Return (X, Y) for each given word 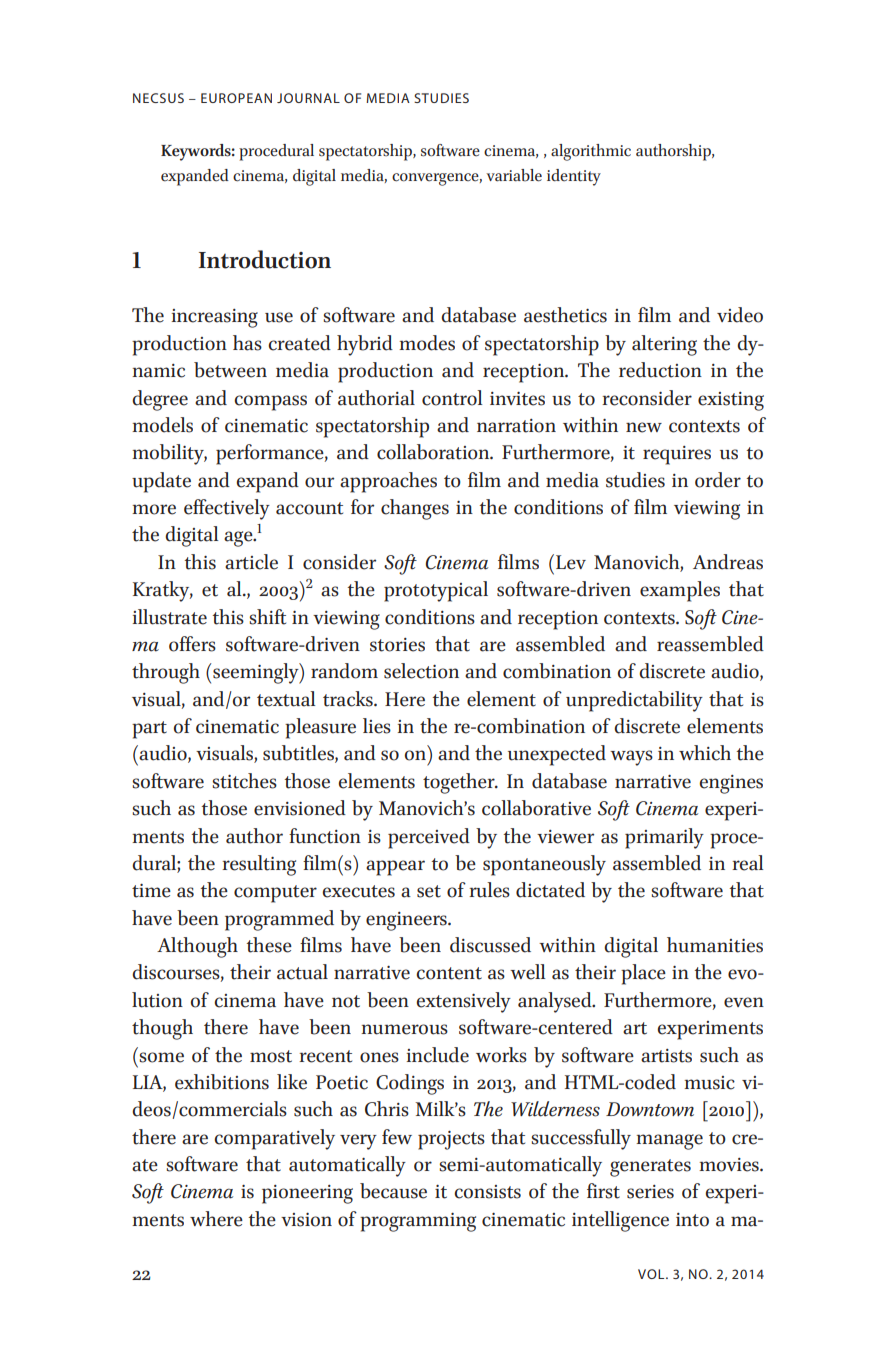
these (269, 945)
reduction (660, 370)
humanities (715, 945)
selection (421, 671)
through (166, 673)
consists (487, 1192)
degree (160, 400)
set (429, 891)
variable (514, 175)
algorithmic (591, 152)
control (452, 398)
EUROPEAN (236, 98)
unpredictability (634, 701)
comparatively (274, 1139)
